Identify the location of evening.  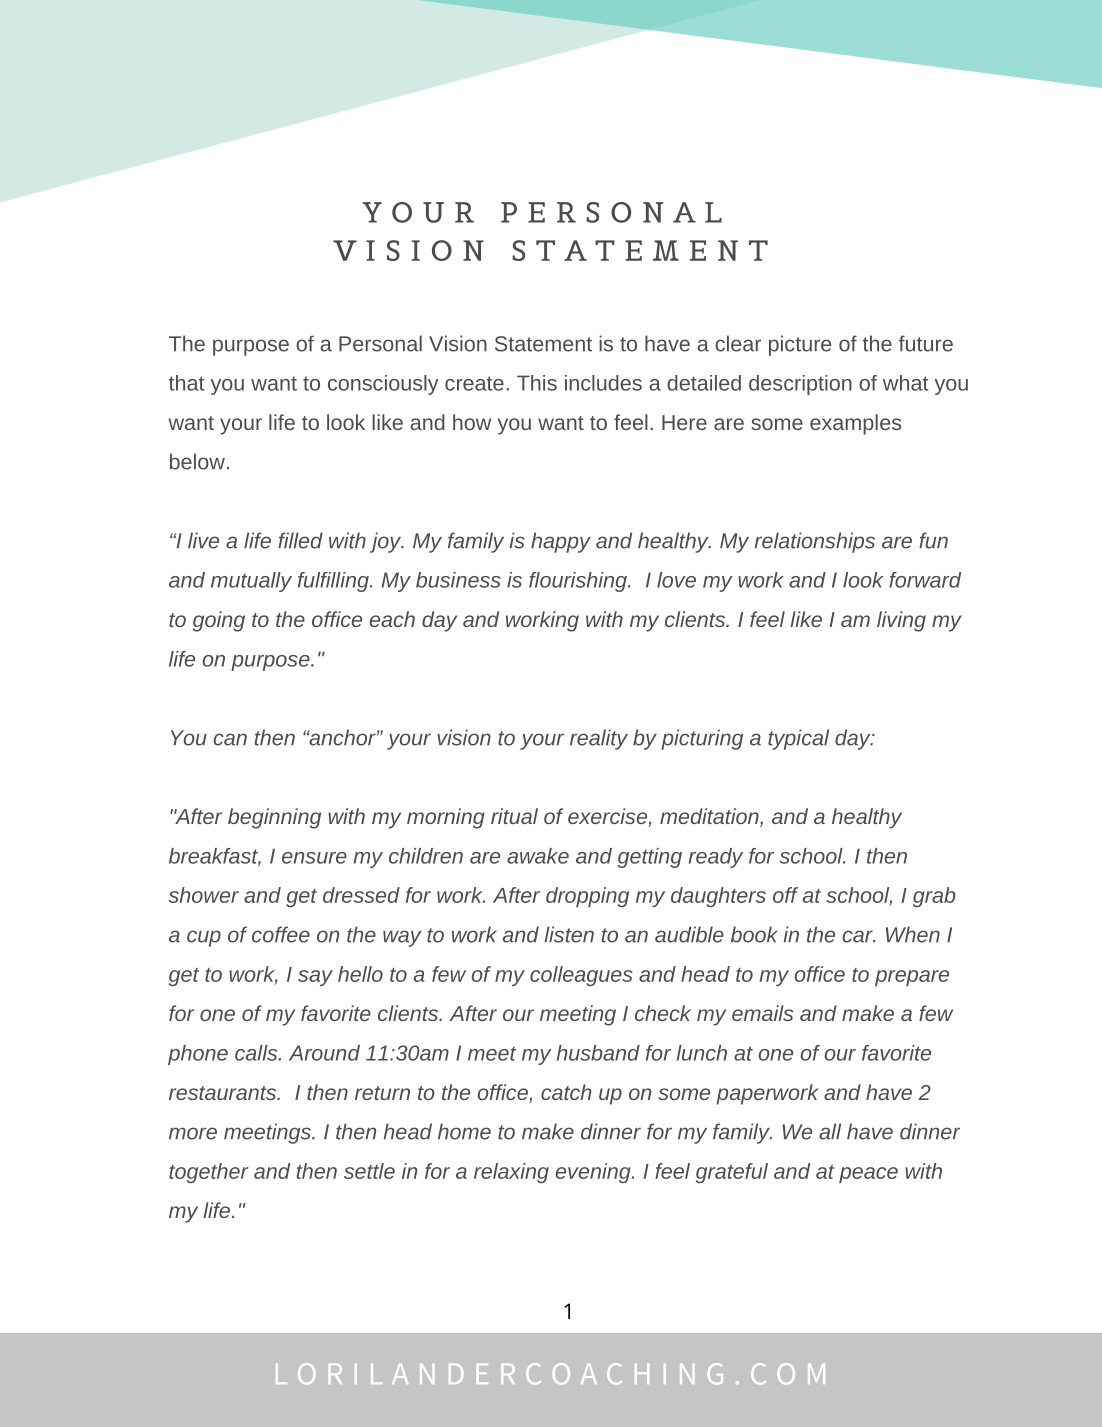
(594, 1173).
